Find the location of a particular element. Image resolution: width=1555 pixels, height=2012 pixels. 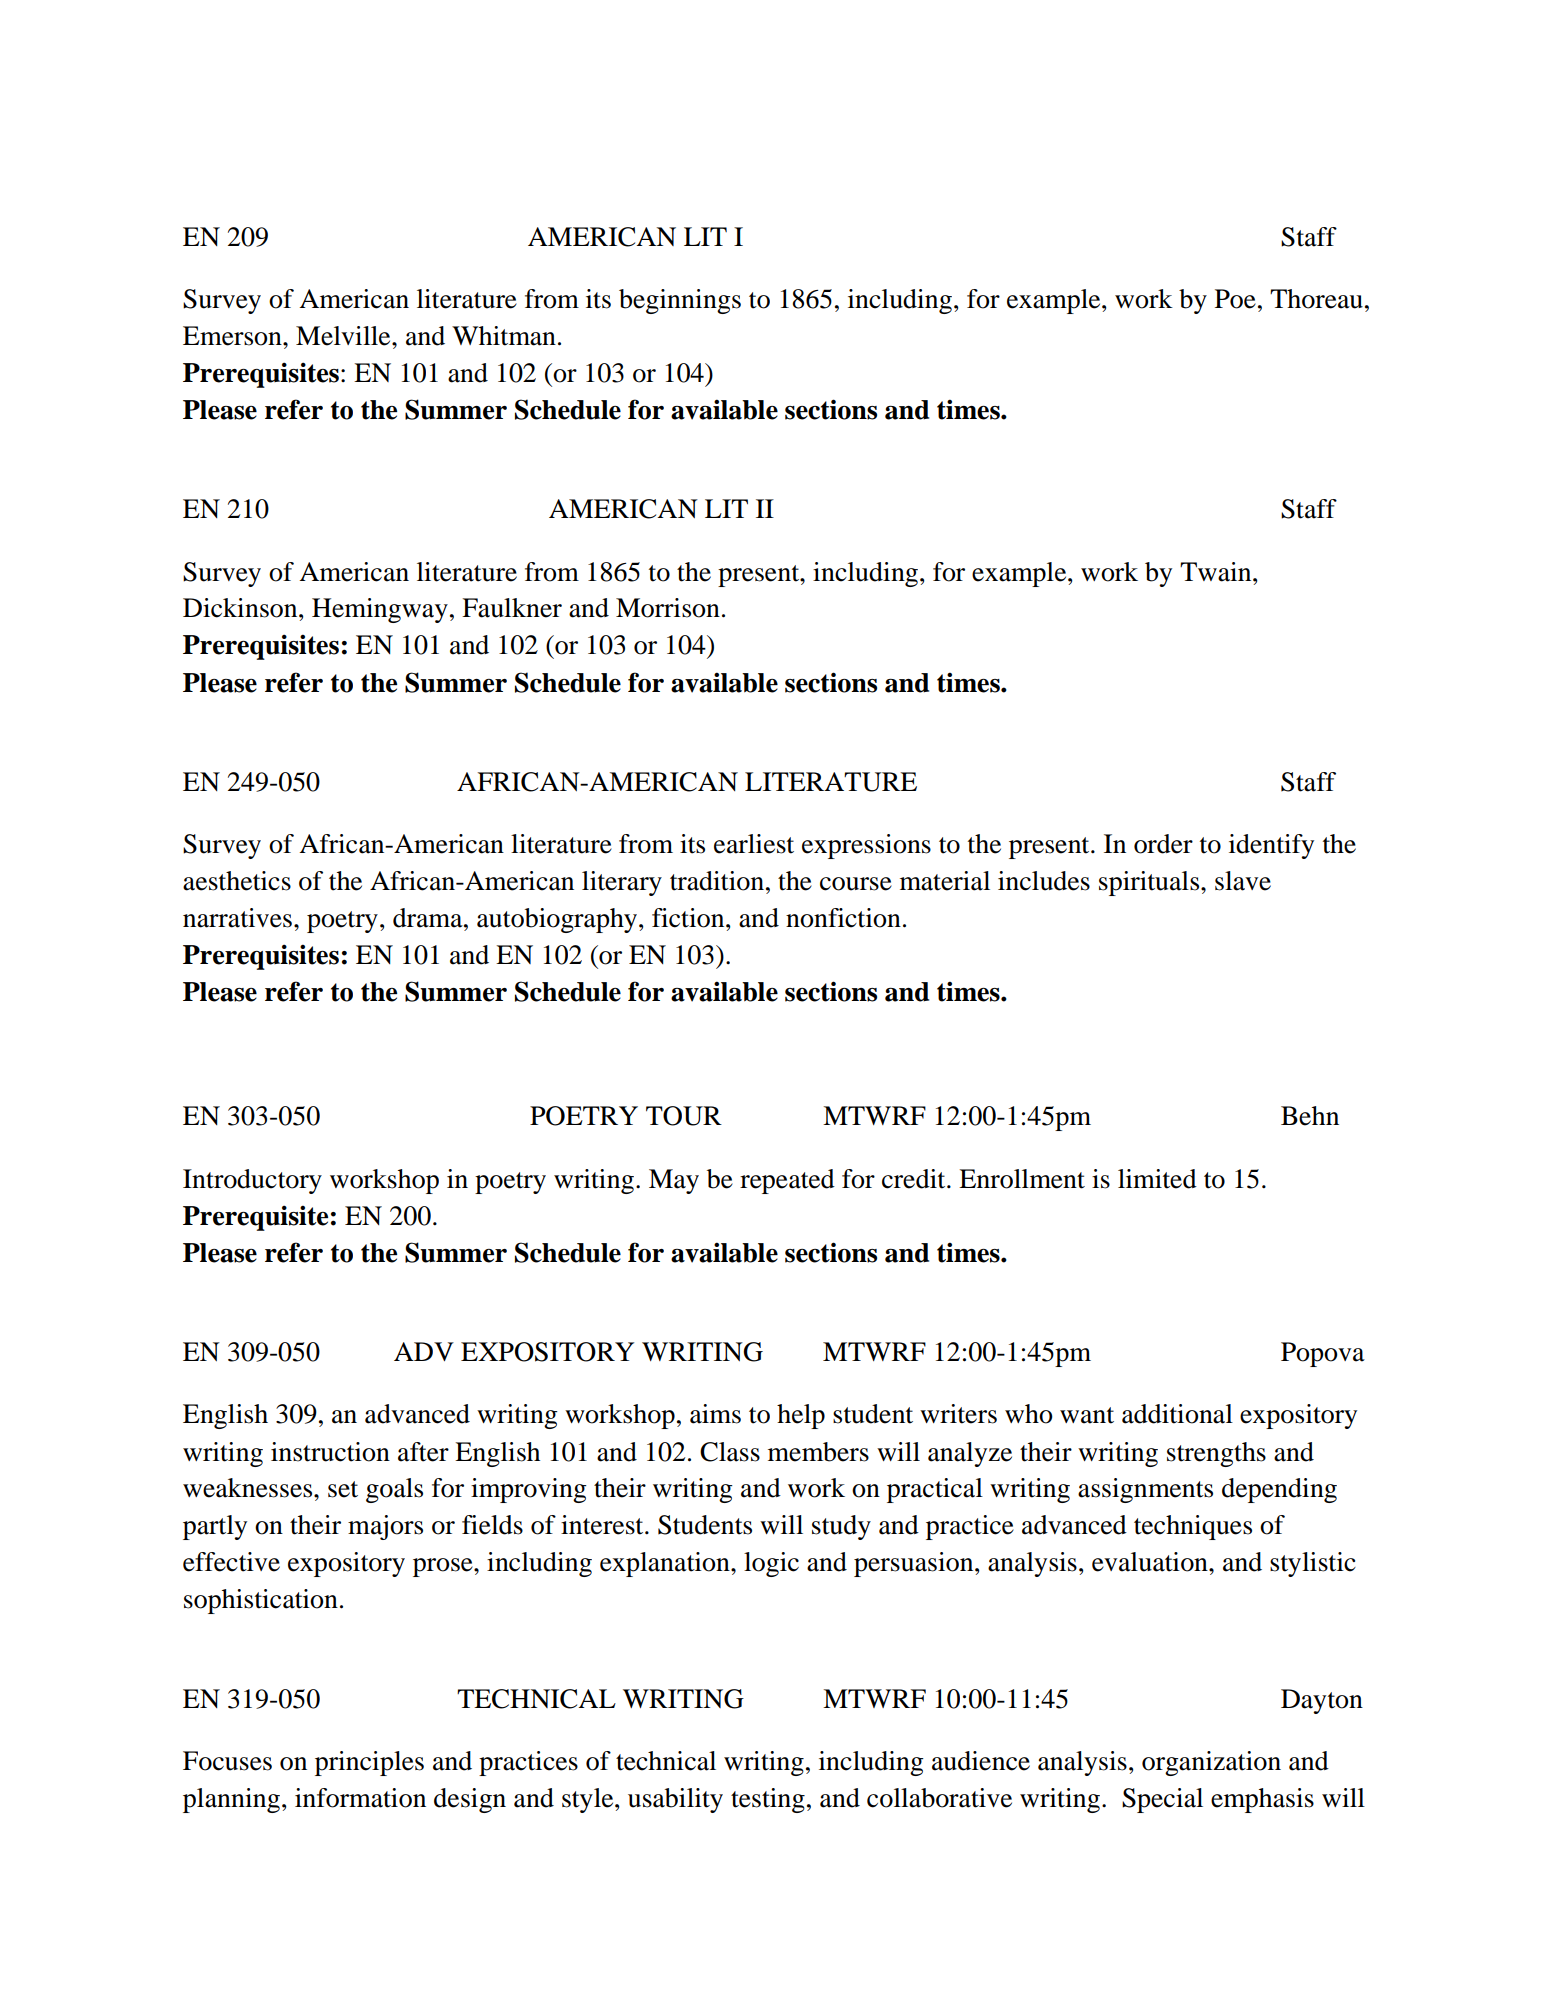

beginnings is located at coordinates (680, 301).
